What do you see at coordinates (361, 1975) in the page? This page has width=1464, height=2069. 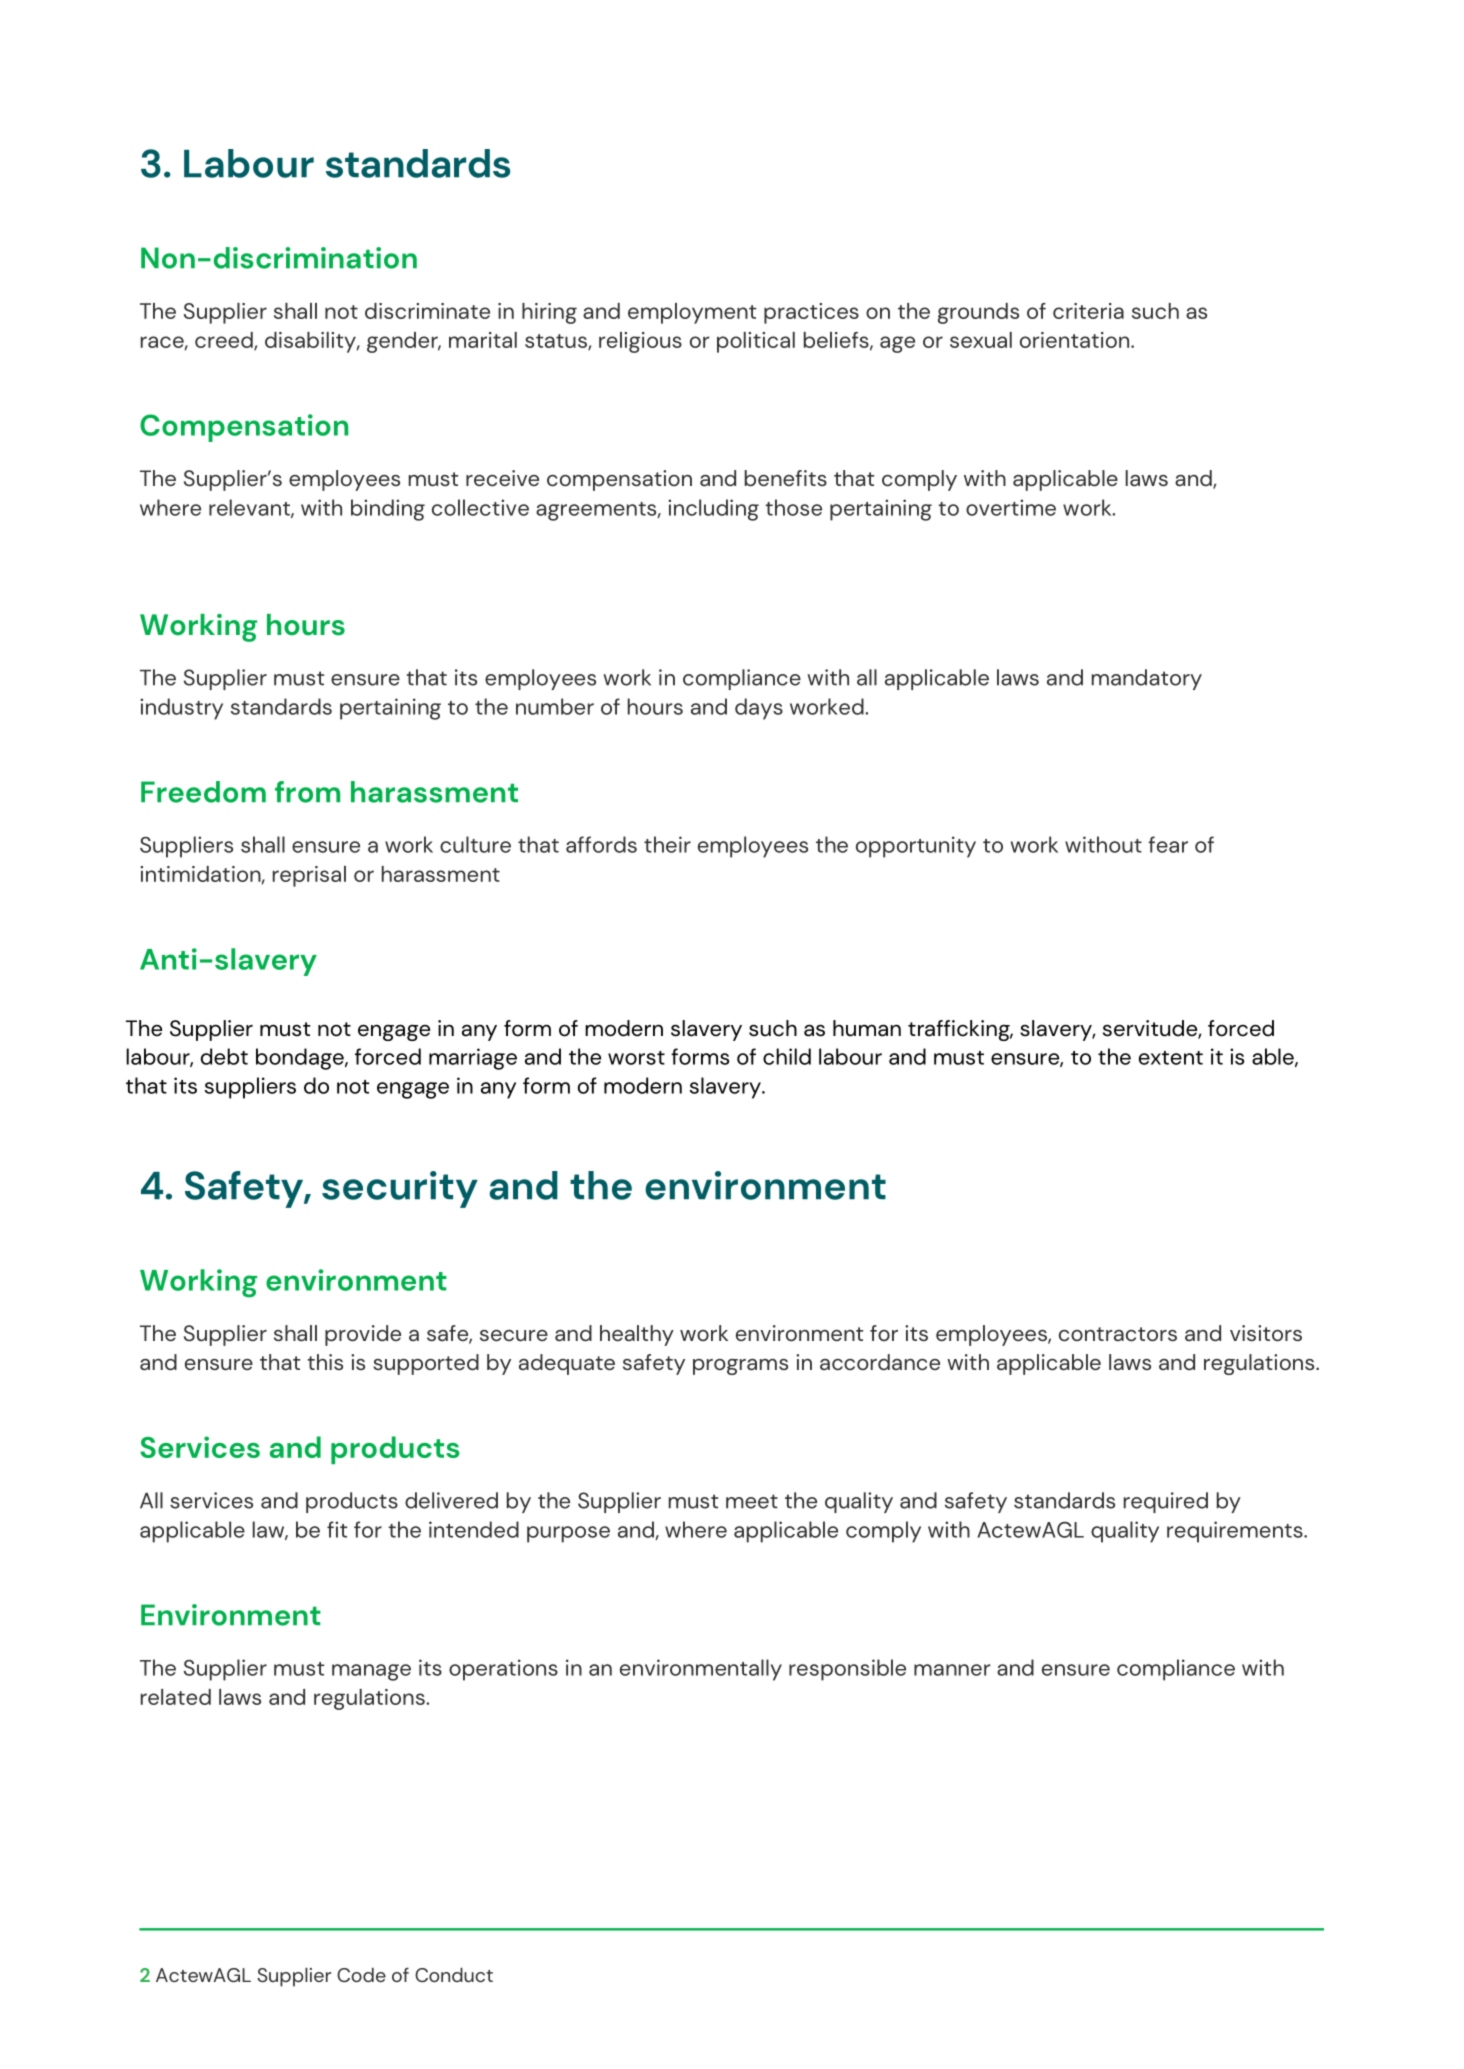 I see `Code` at bounding box center [361, 1975].
